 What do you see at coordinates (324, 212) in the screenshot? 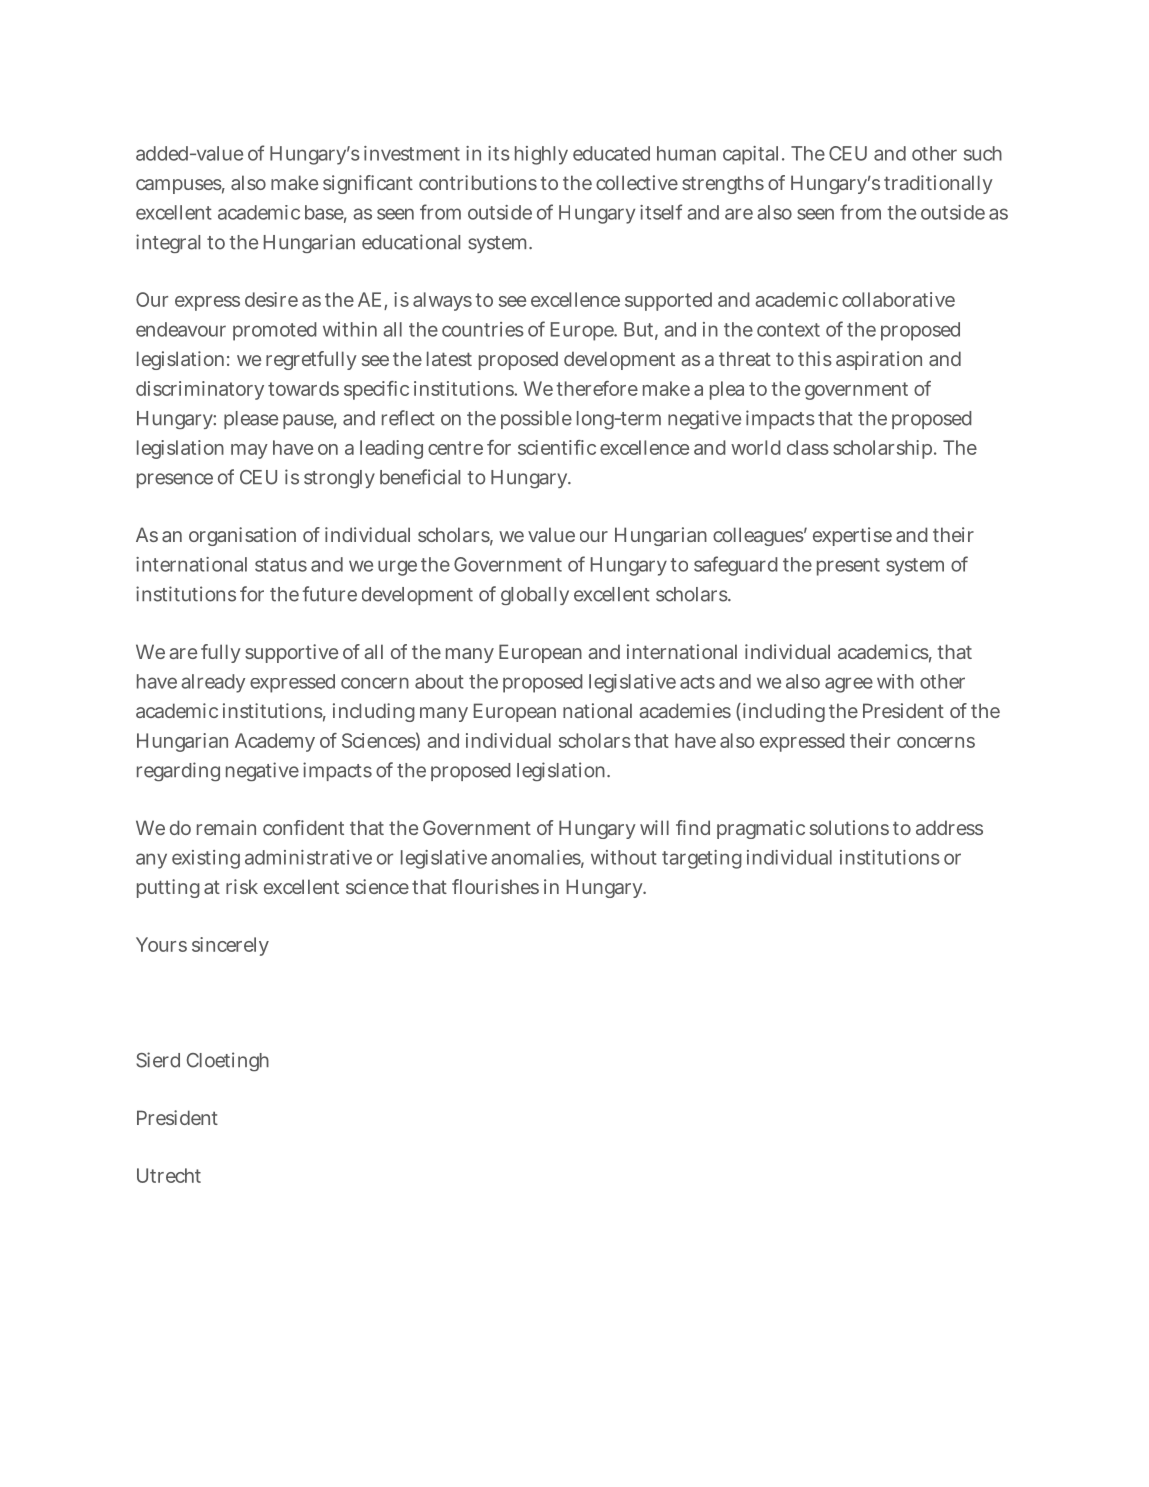
I see `base` at bounding box center [324, 212].
